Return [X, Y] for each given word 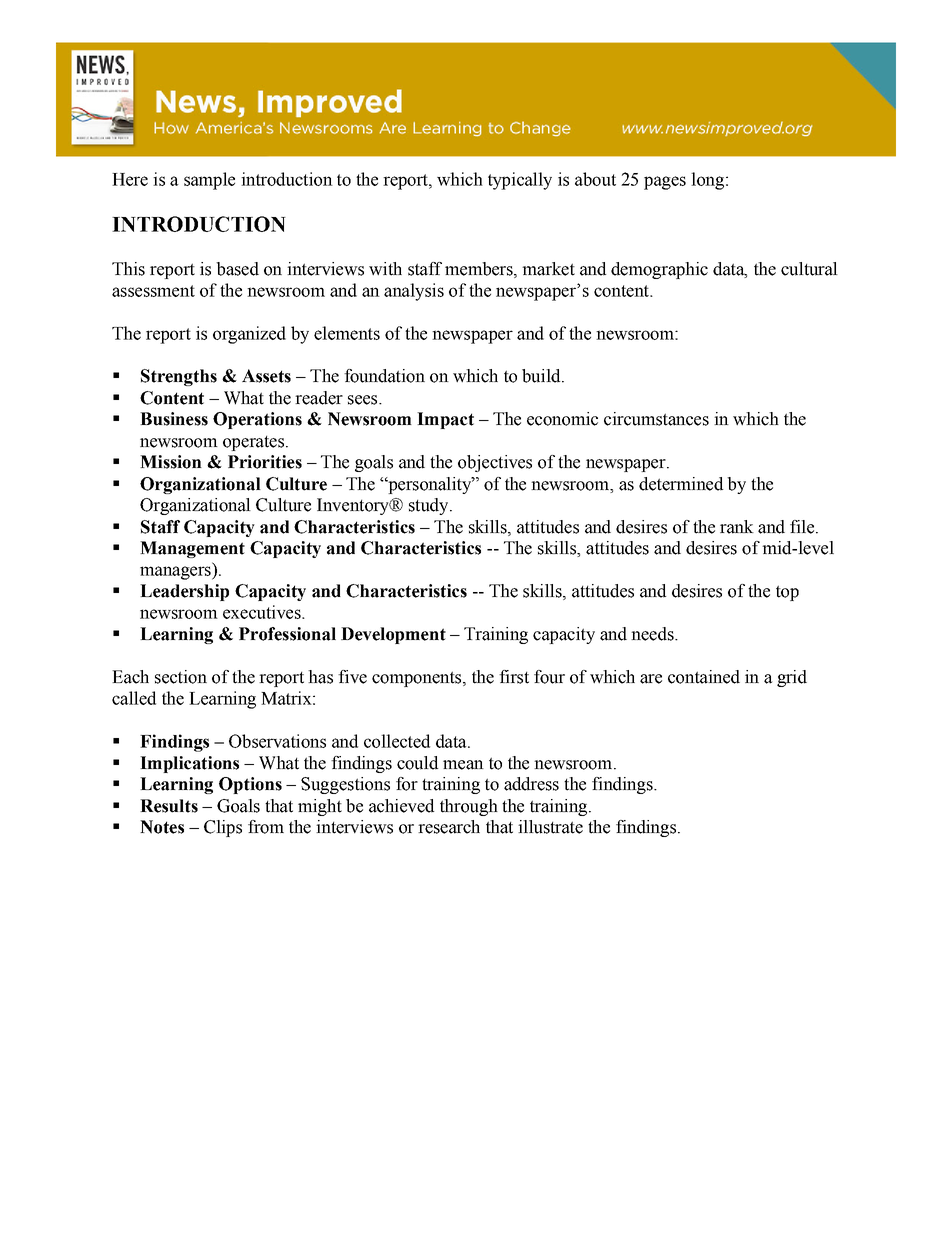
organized [249, 335]
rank [737, 527]
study [430, 506]
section [181, 677]
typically [520, 181]
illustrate [550, 827]
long [707, 181]
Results [169, 806]
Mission [171, 462]
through [469, 807]
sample [209, 181]
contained [704, 677]
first [514, 677]
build [542, 376]
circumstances [656, 419]
